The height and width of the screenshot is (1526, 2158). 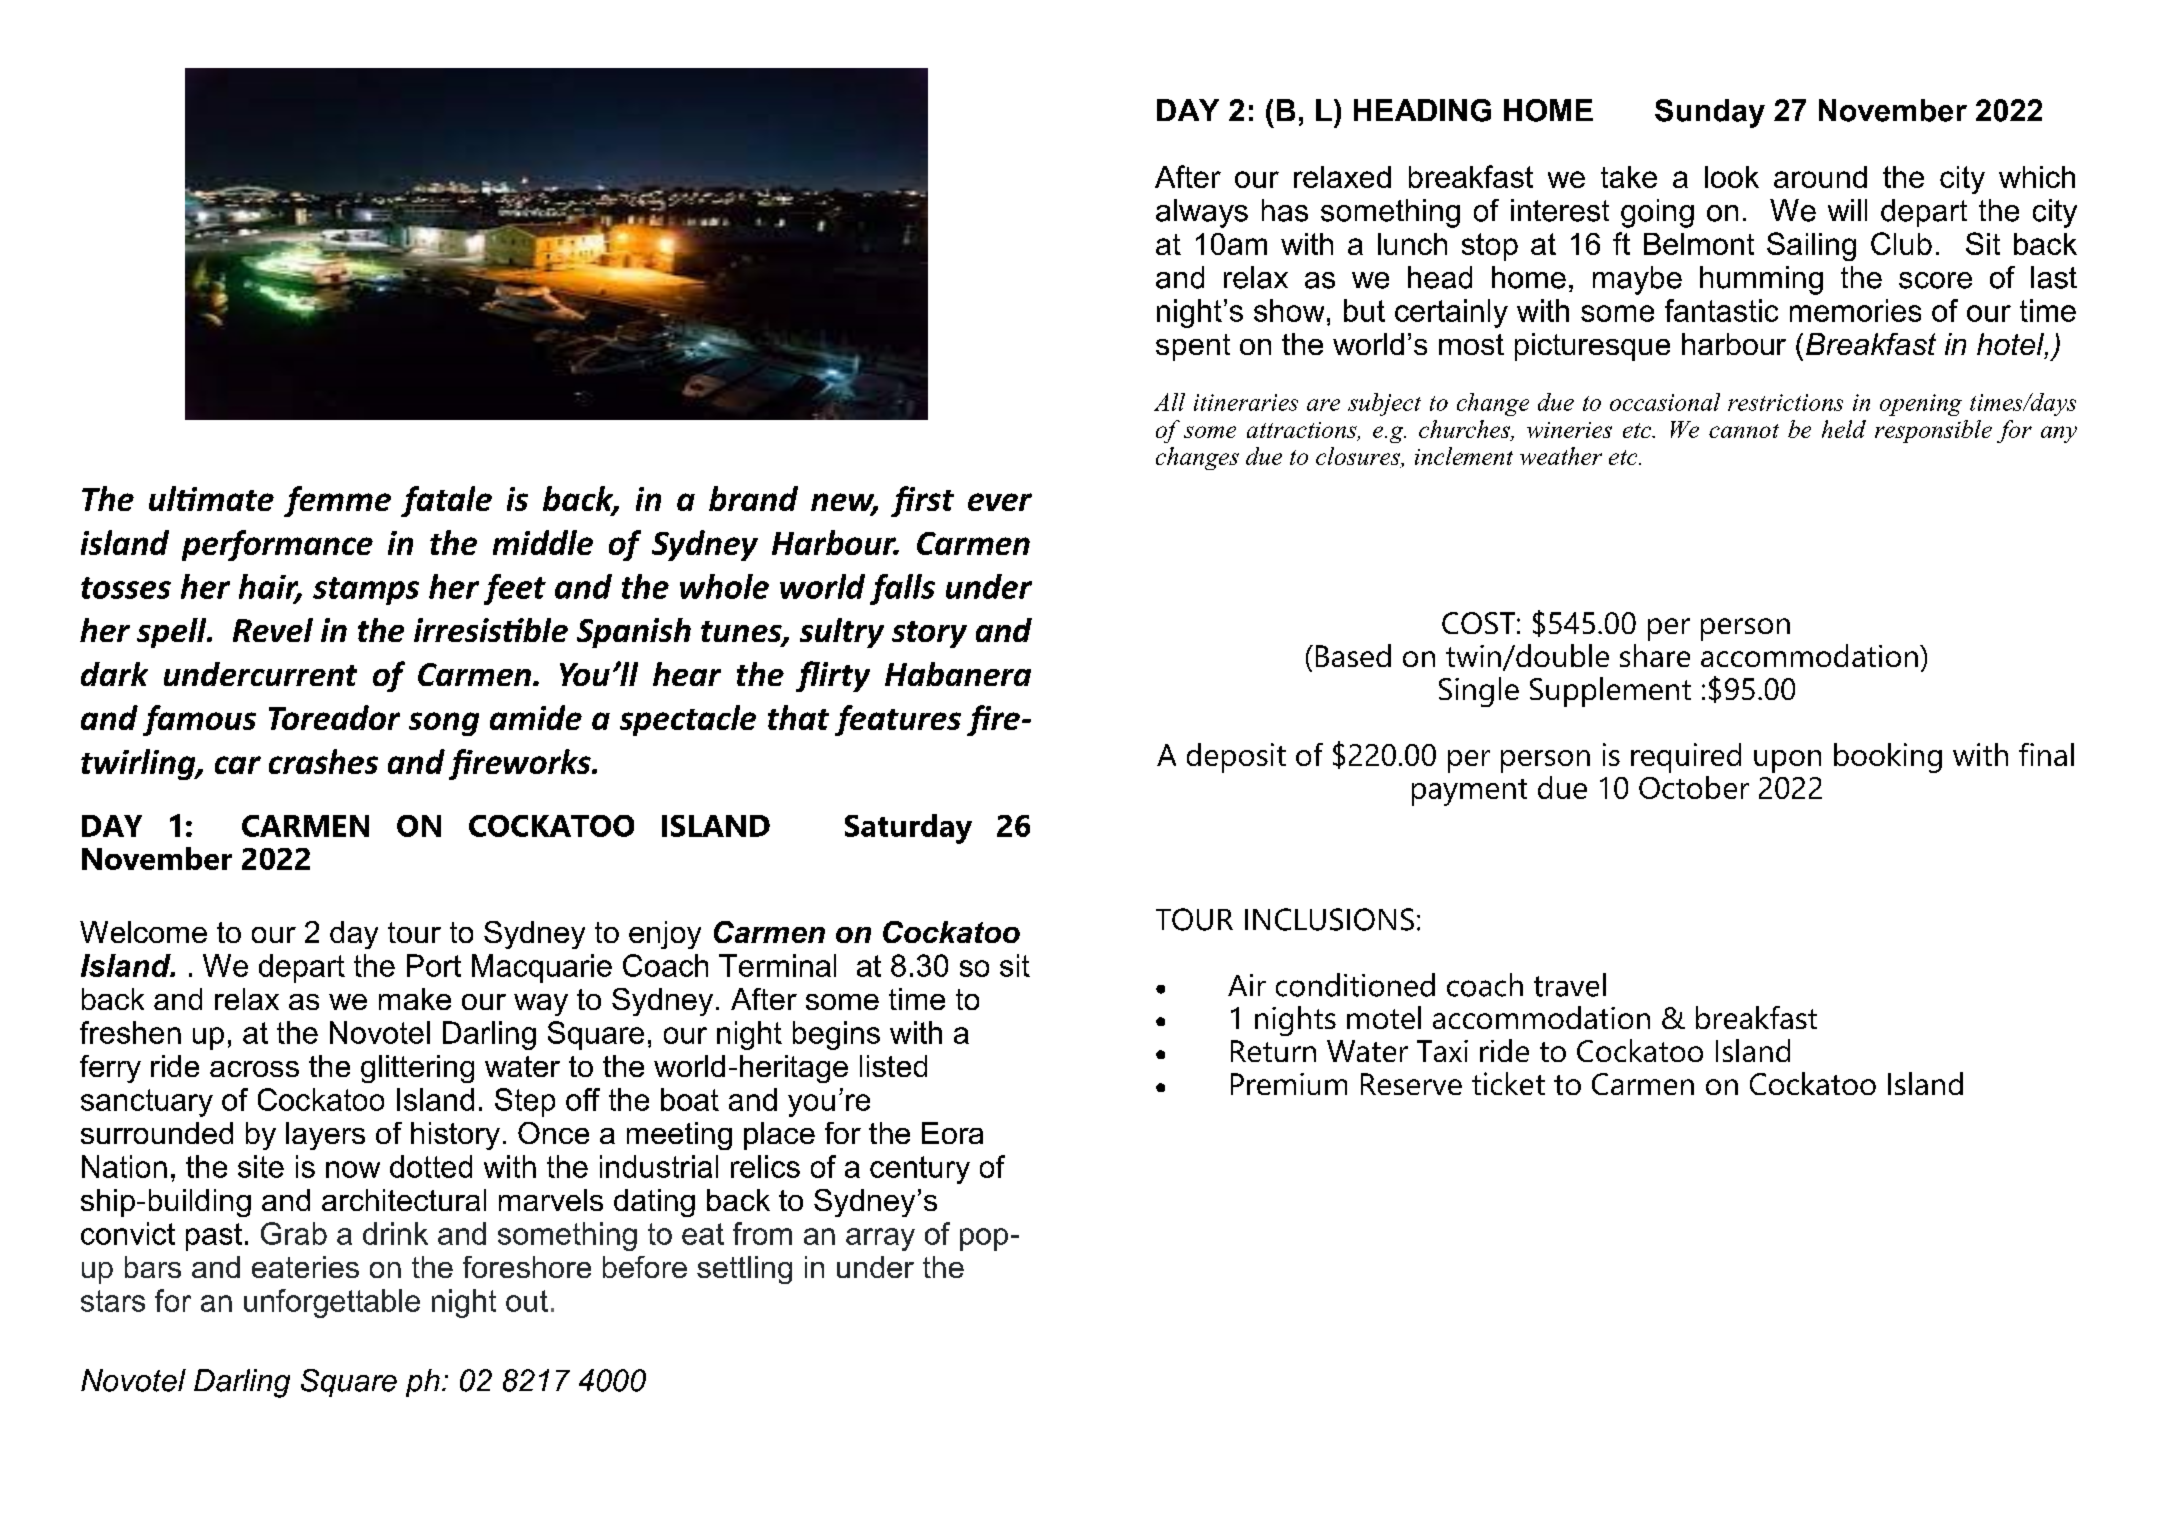 I want to click on October, so click(x=1694, y=787).
